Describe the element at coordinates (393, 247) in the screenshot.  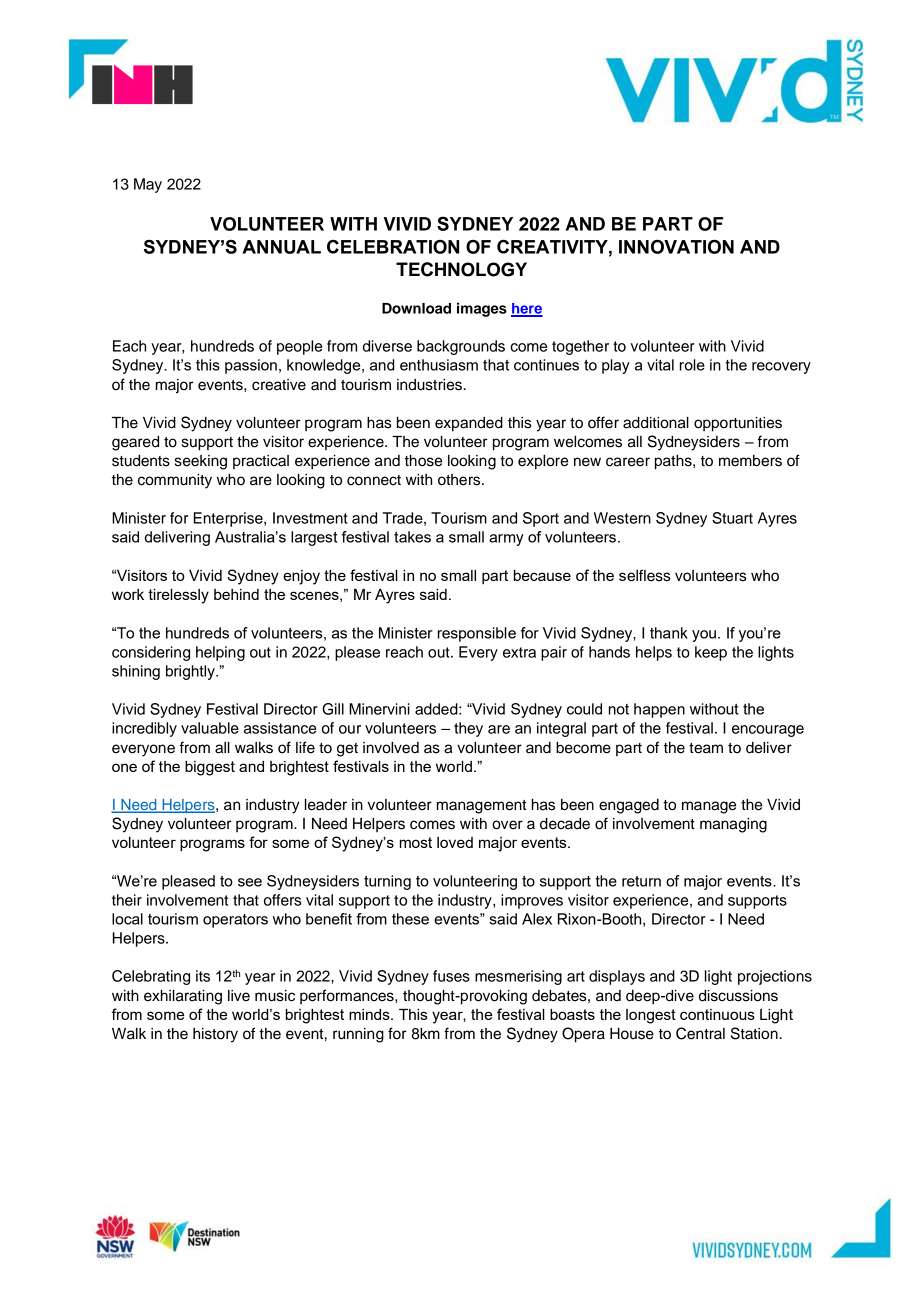
I see `CELEBRATION` at that location.
